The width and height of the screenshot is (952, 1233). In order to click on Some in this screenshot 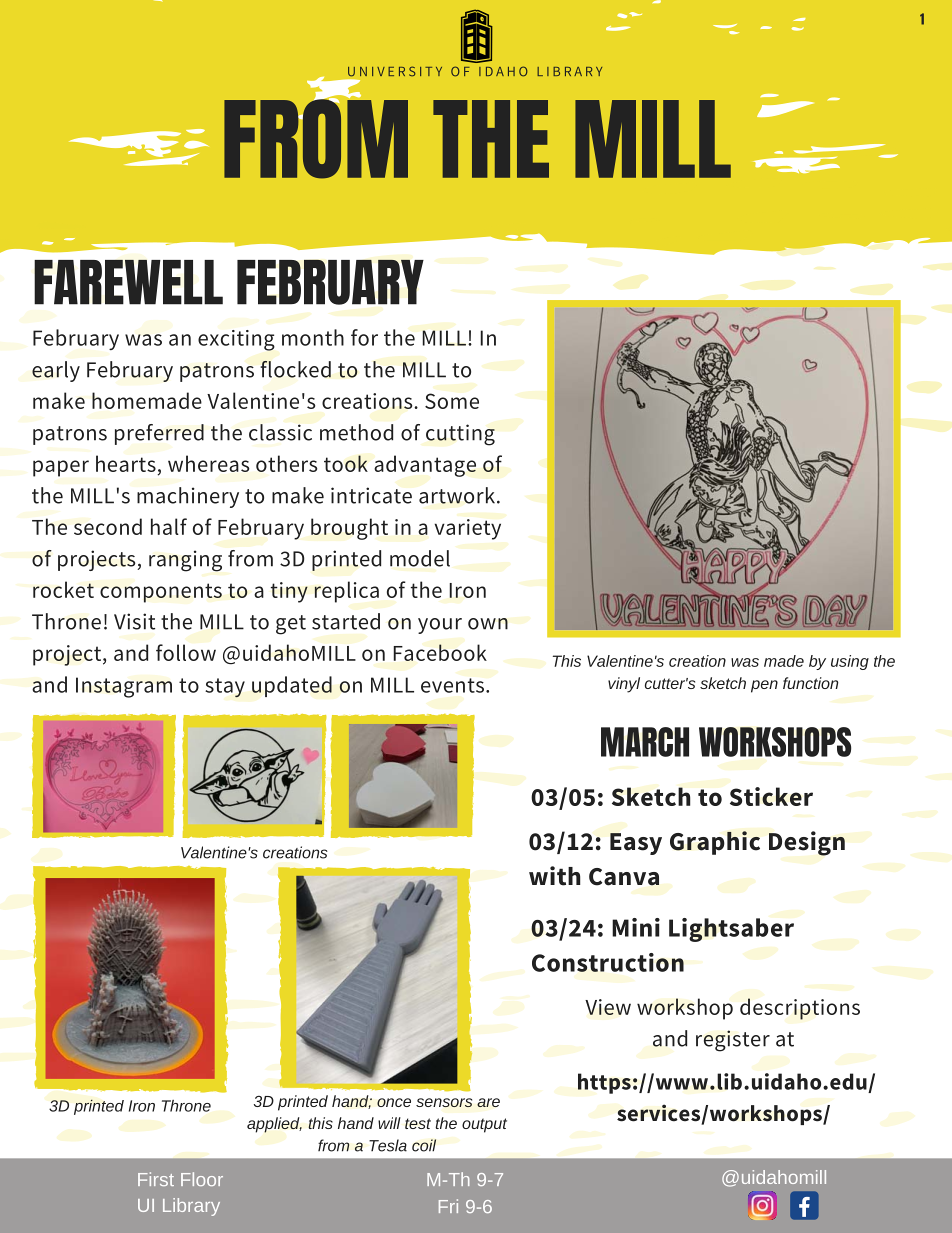, I will do `click(452, 401)`.
